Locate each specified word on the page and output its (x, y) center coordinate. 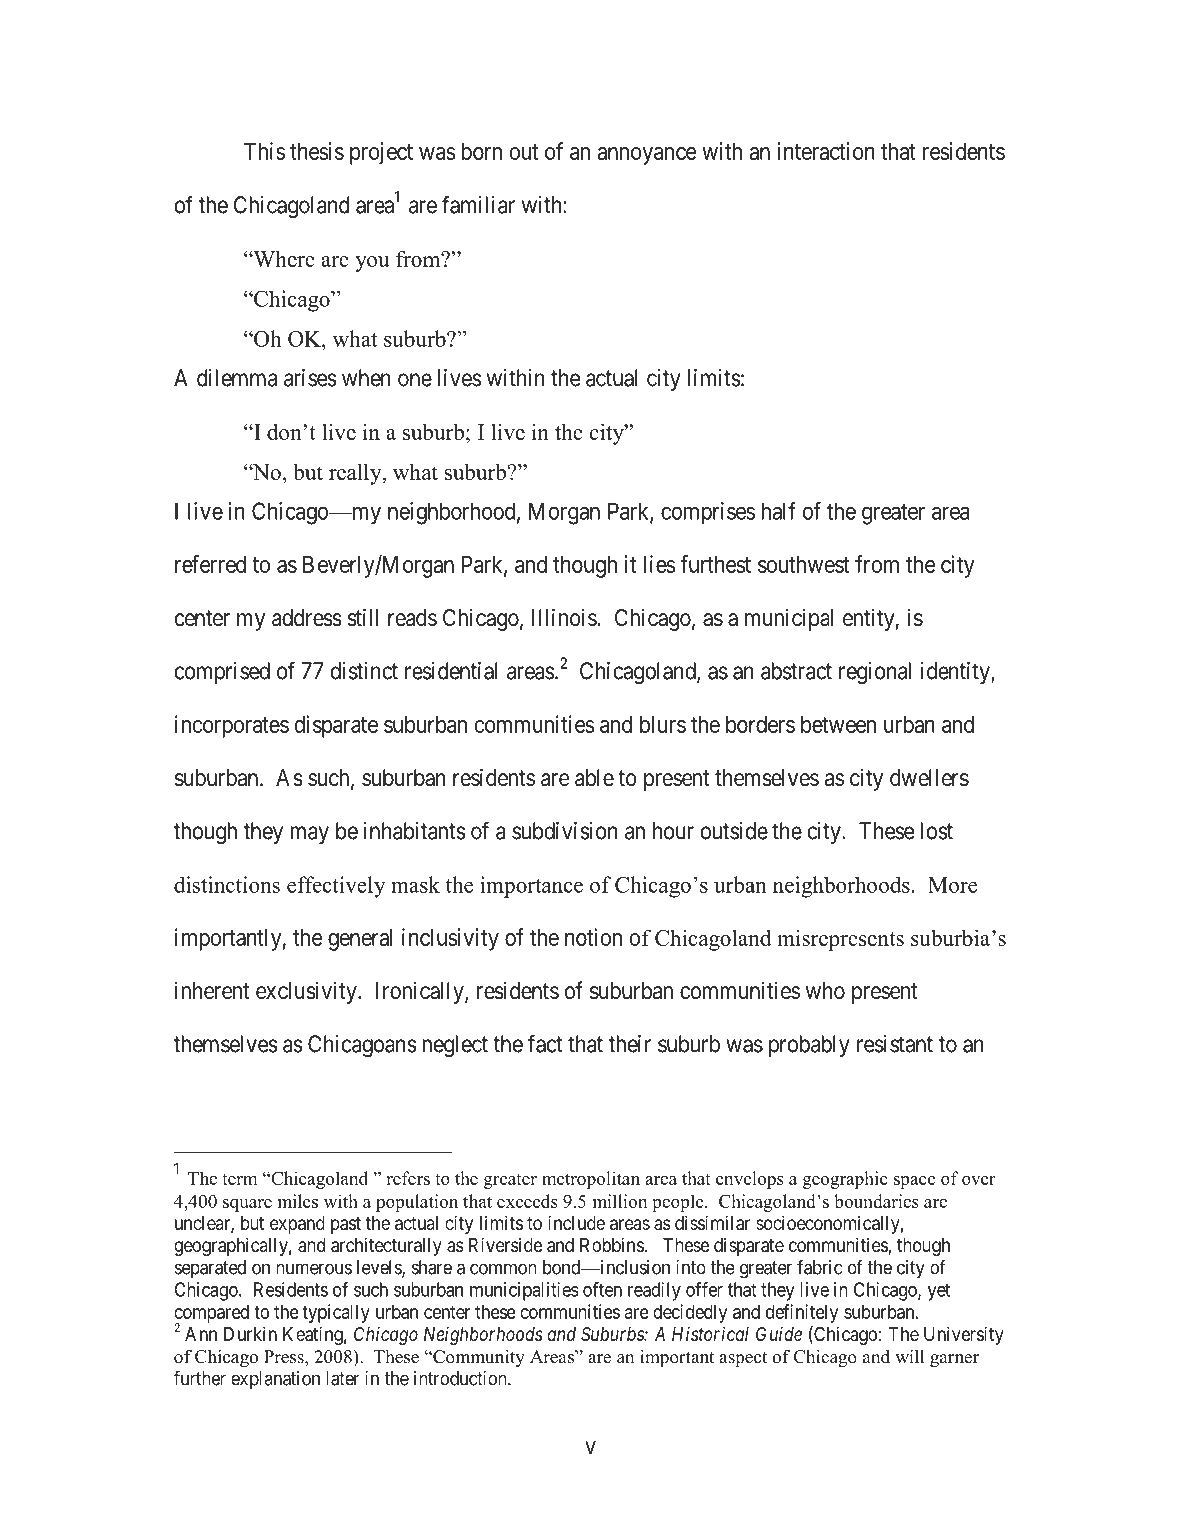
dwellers (929, 778)
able (594, 778)
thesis (317, 151)
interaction (826, 151)
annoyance (647, 156)
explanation (275, 1380)
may (310, 835)
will (909, 1356)
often (602, 1289)
